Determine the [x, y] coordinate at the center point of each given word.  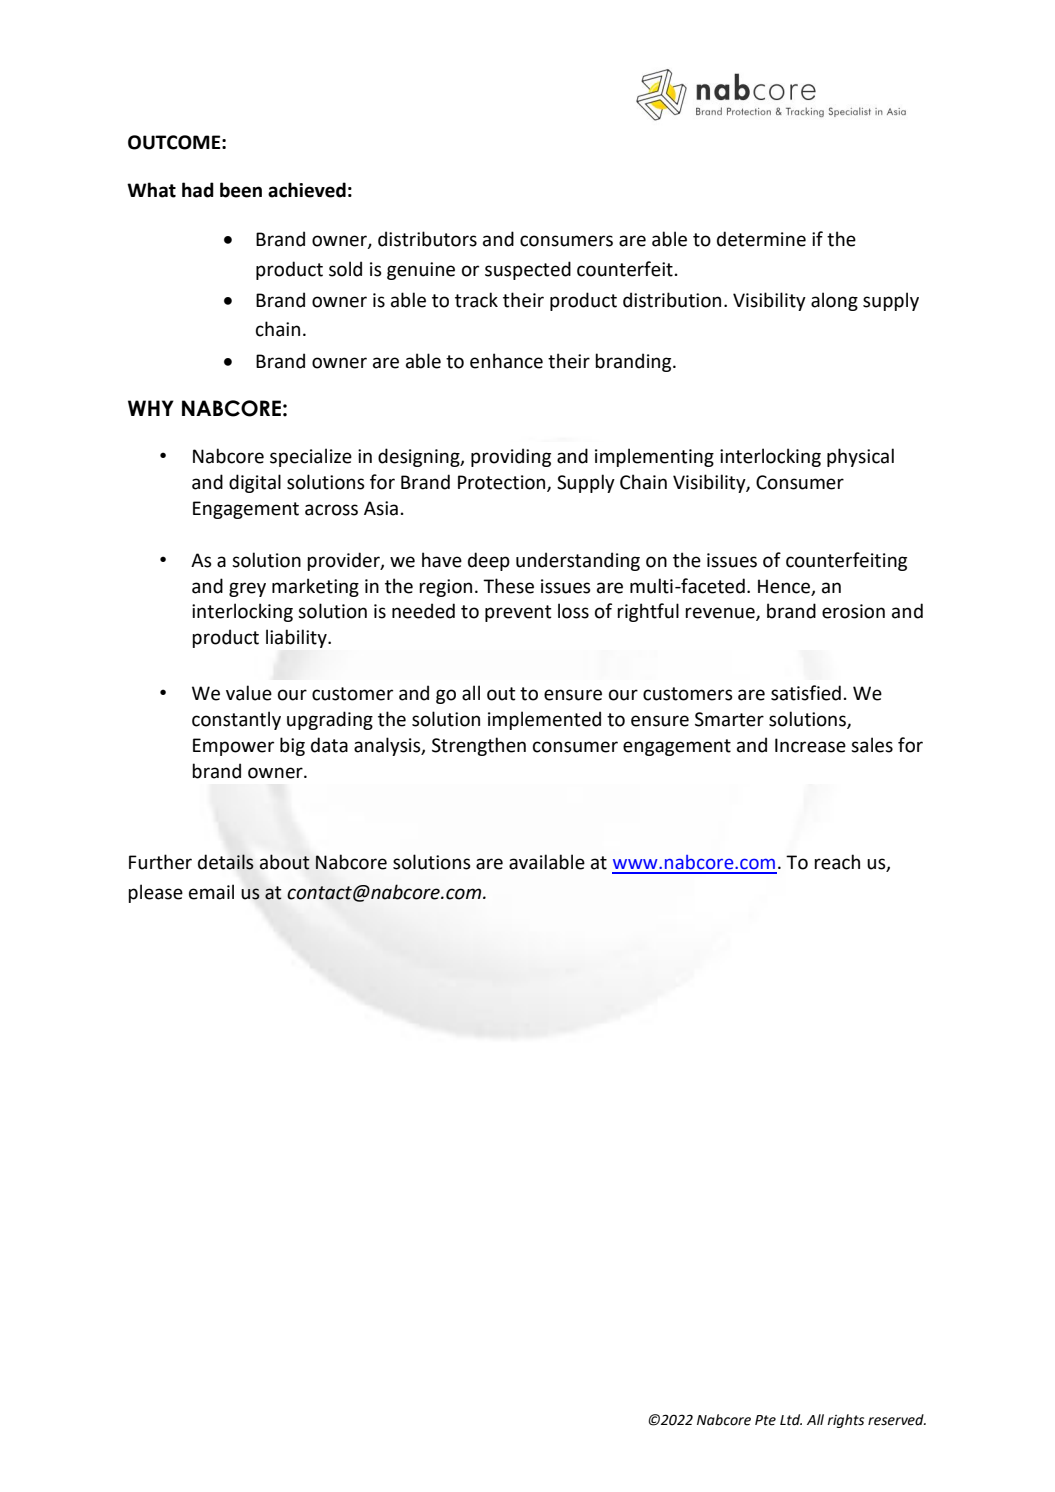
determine [761, 239]
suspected [528, 270]
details [226, 862]
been [241, 190]
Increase [810, 745]
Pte [765, 1420]
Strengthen [479, 746]
